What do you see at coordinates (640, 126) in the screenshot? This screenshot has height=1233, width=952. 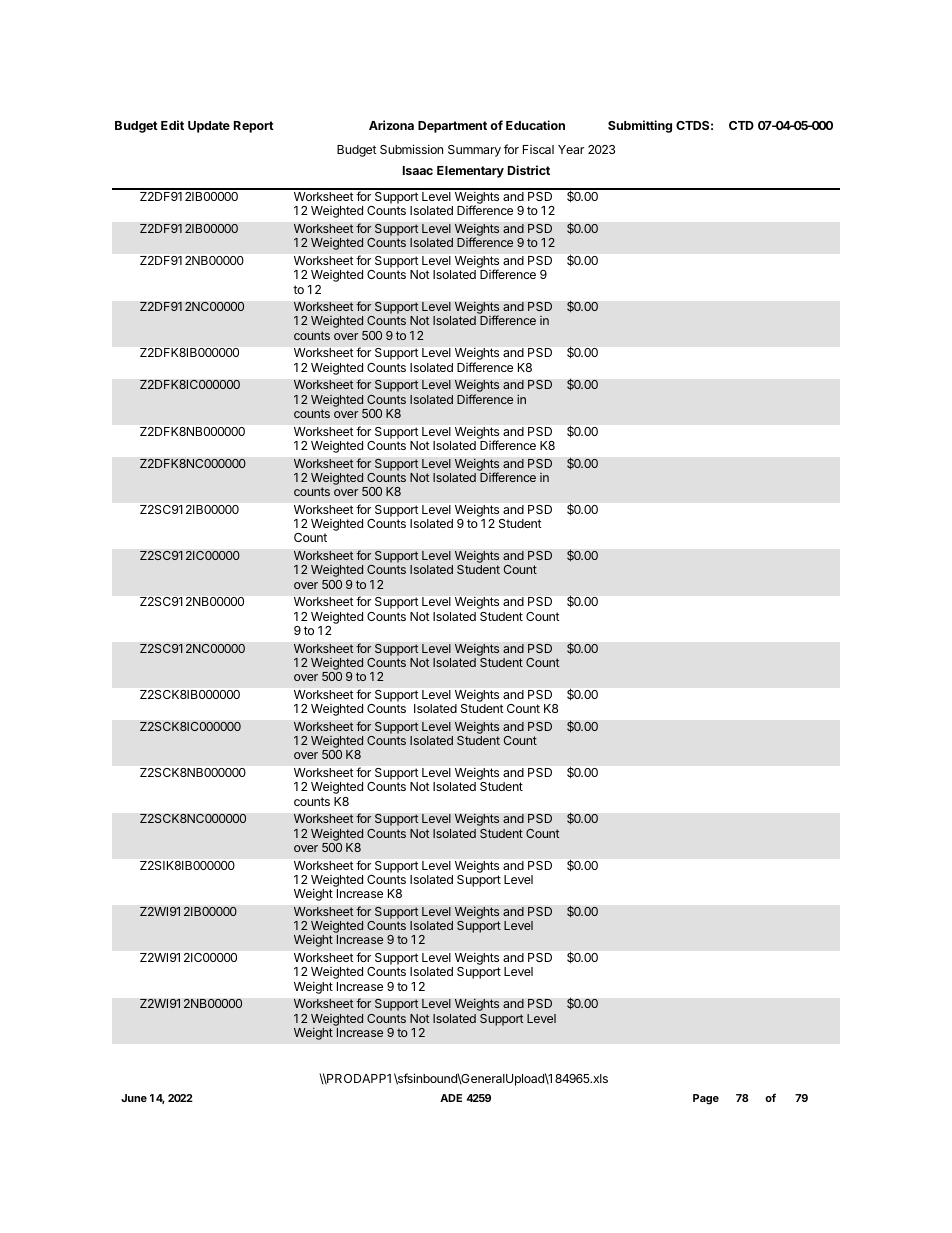 I see `Submitting` at bounding box center [640, 126].
